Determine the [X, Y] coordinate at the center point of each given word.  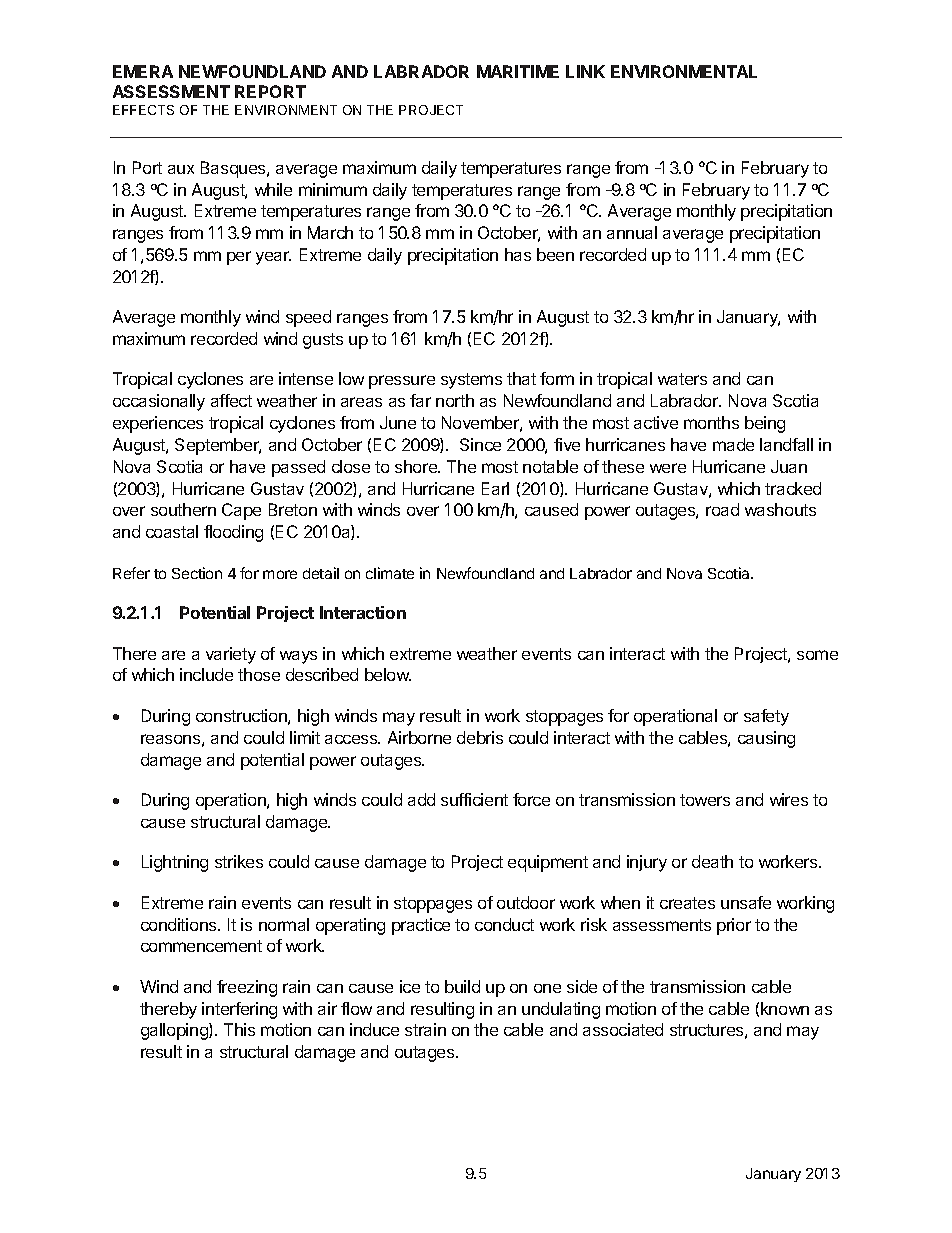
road [722, 509]
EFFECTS [143, 110]
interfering [239, 1010]
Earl [495, 488]
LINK [585, 71]
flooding [233, 533]
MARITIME [518, 71]
